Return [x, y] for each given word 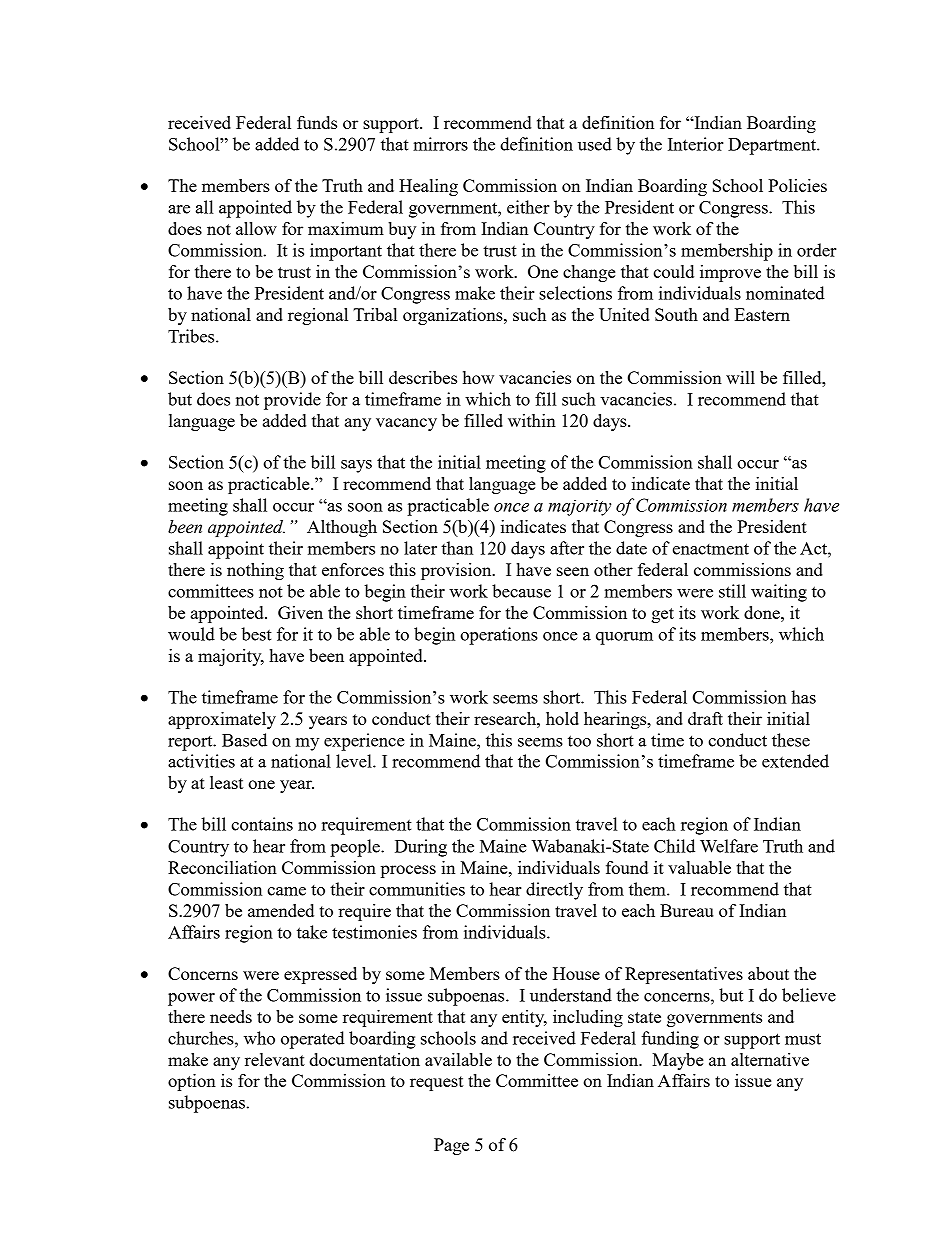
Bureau [687, 910]
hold [562, 718]
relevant [275, 1059]
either [528, 207]
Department [773, 146]
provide [292, 401]
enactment [711, 549]
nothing [255, 571]
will [740, 377]
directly [554, 891]
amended [281, 910]
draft [705, 718]
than [457, 548]
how [478, 377]
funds [317, 122]
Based [244, 740]
